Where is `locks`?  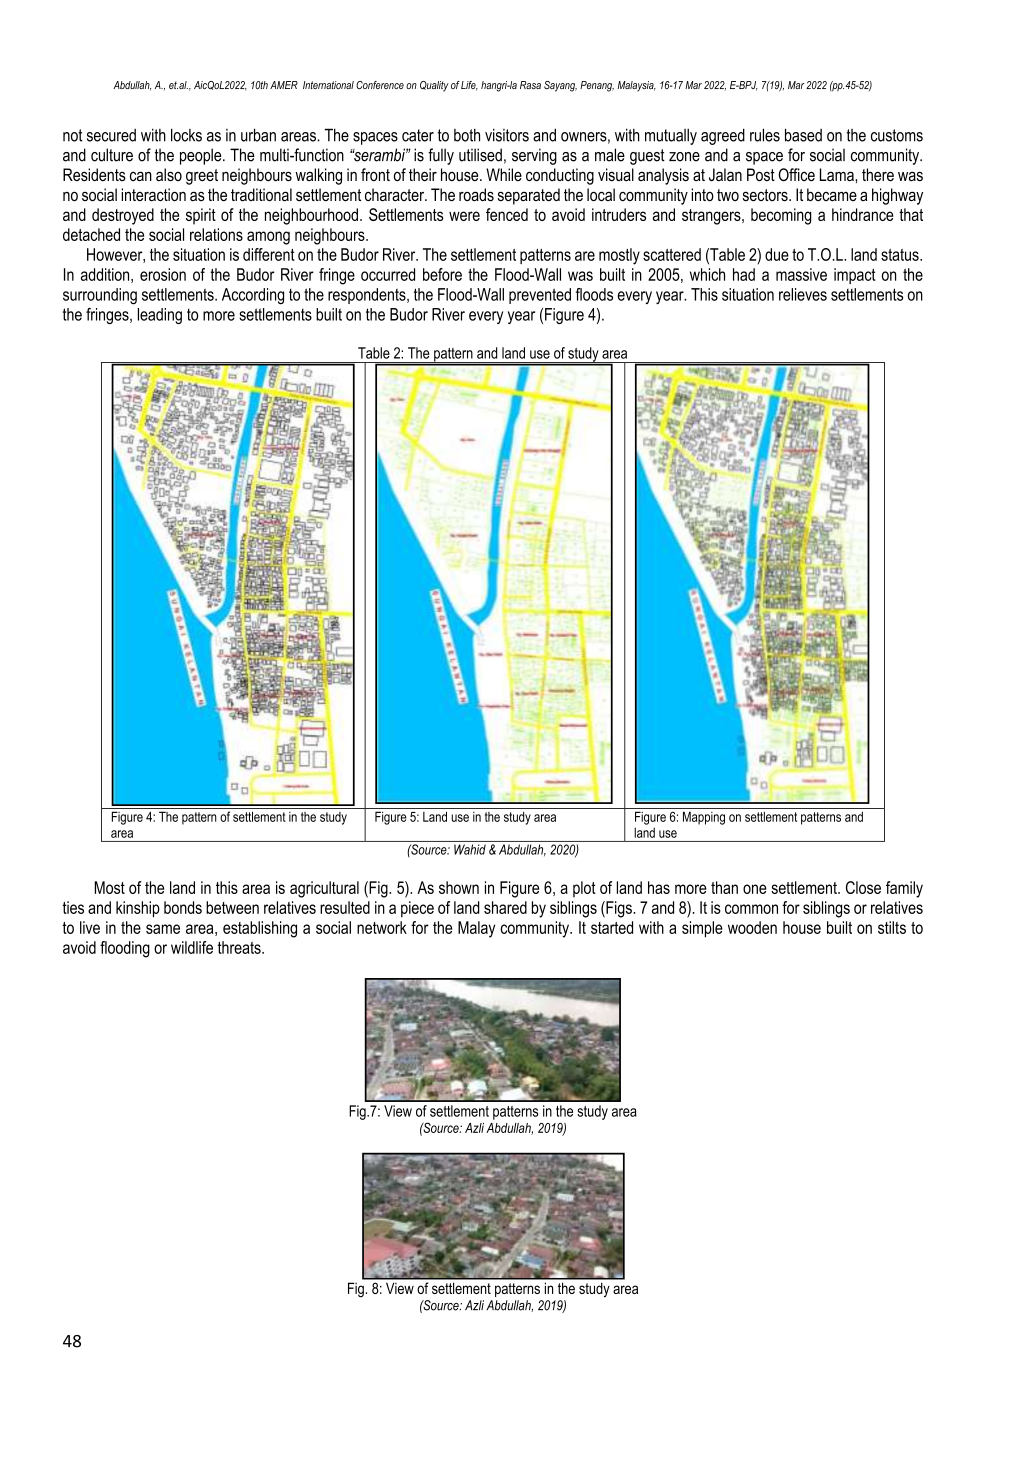
locks is located at coordinates (186, 135).
